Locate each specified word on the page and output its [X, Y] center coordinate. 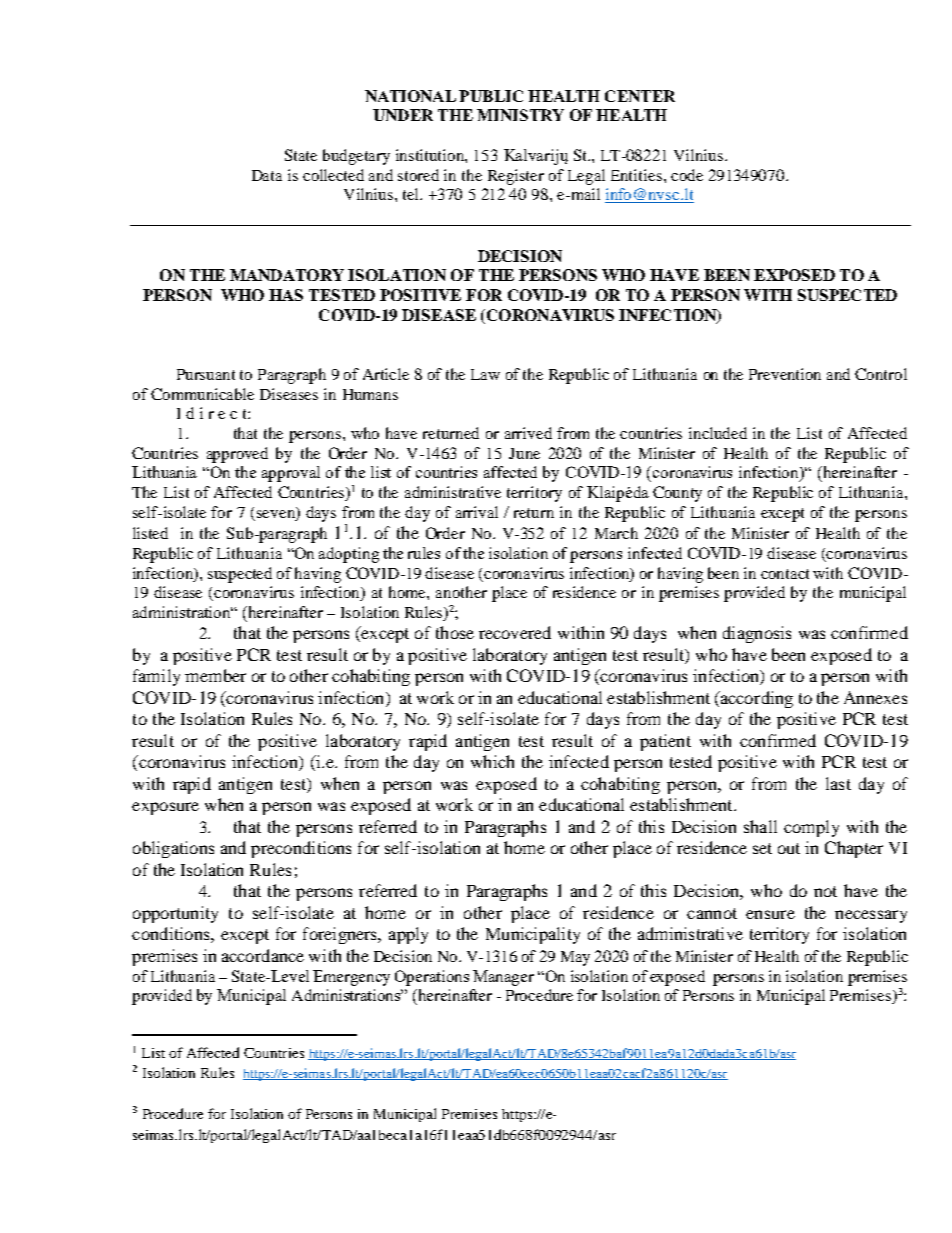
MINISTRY [520, 115]
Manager [503, 978]
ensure [770, 914]
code [687, 175]
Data [267, 175]
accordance [263, 955]
